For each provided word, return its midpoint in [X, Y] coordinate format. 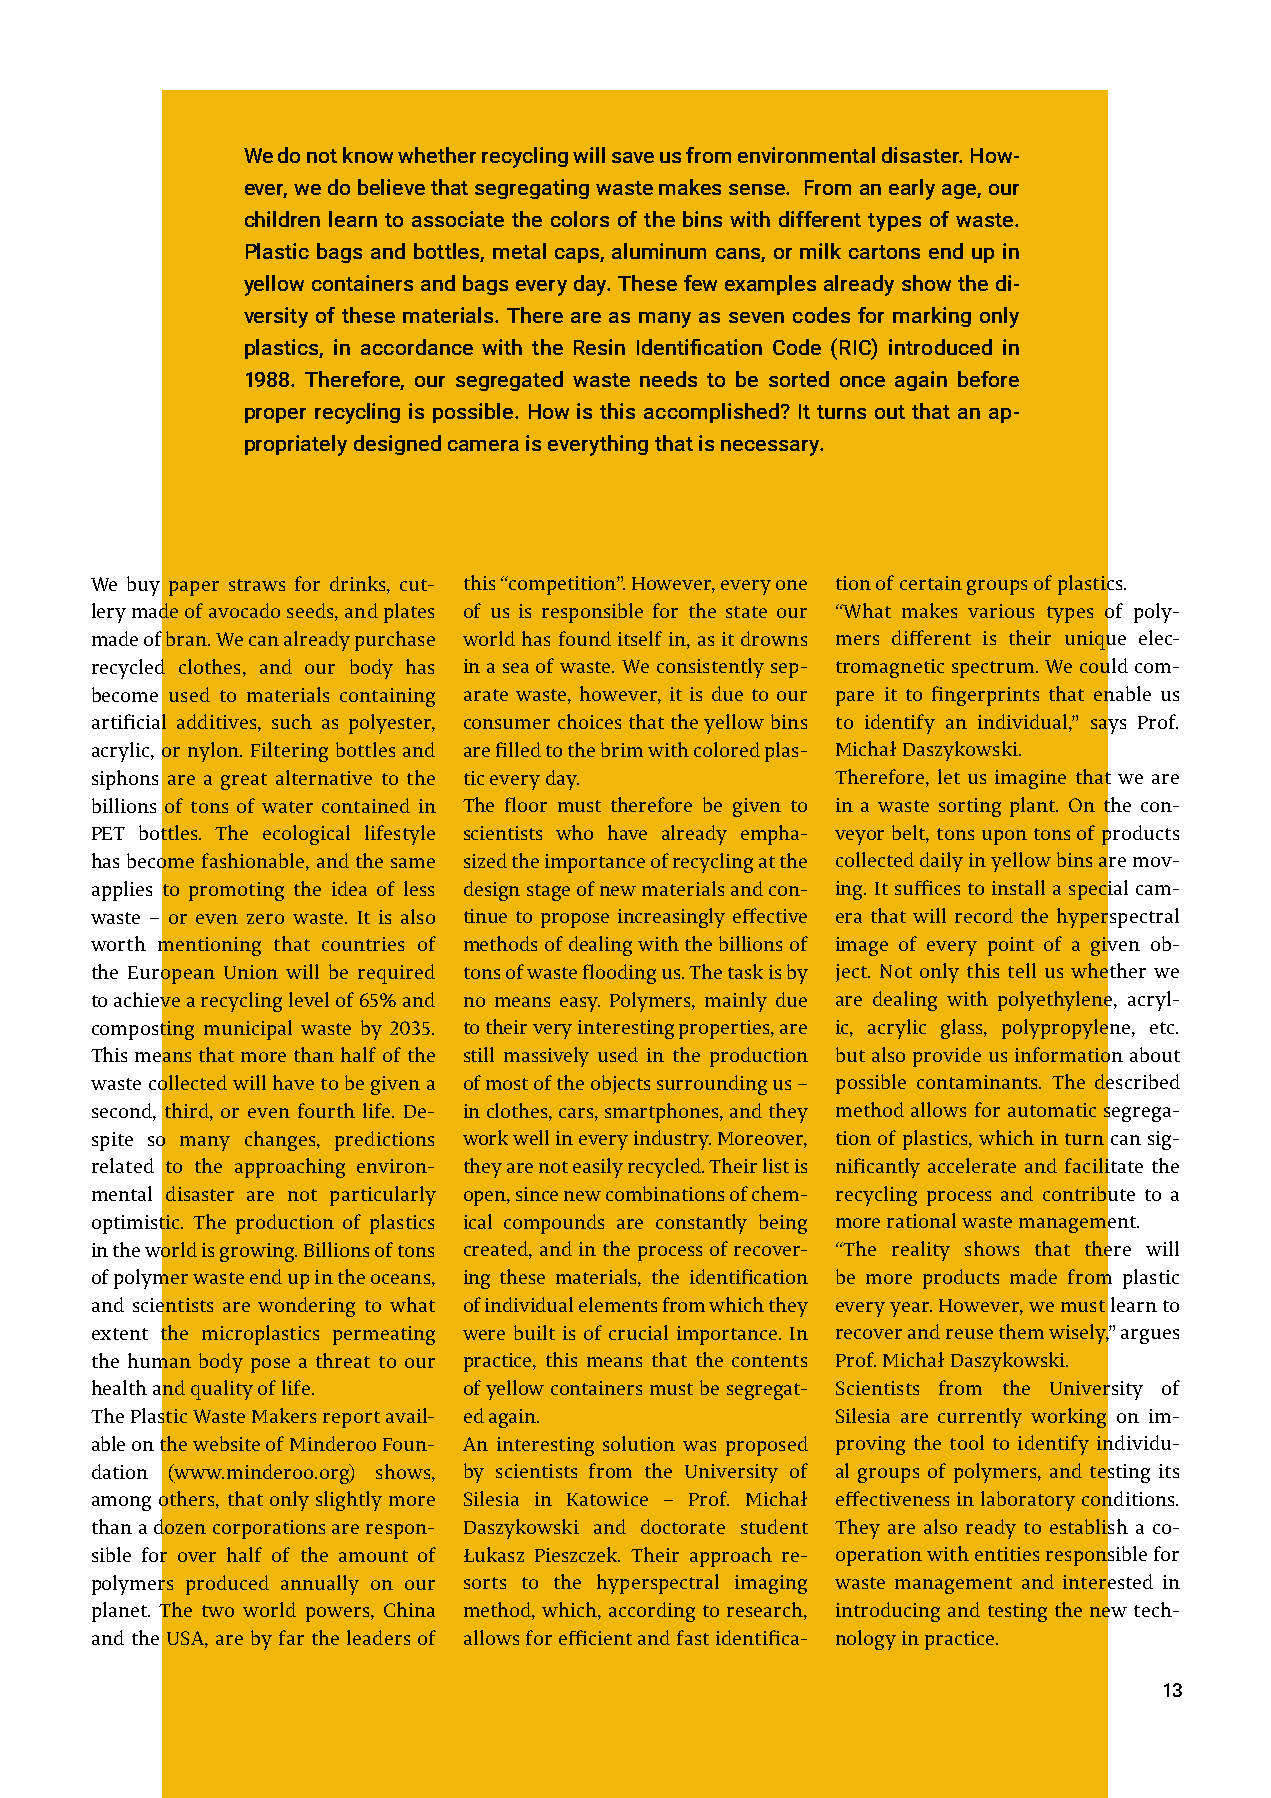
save [633, 157]
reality [921, 1251]
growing [258, 1252]
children [282, 219]
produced [227, 1585]
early [912, 189]
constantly [701, 1224]
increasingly [671, 918]
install [1018, 887]
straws [257, 585]
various [1001, 611]
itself [640, 638]
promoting [236, 891]
